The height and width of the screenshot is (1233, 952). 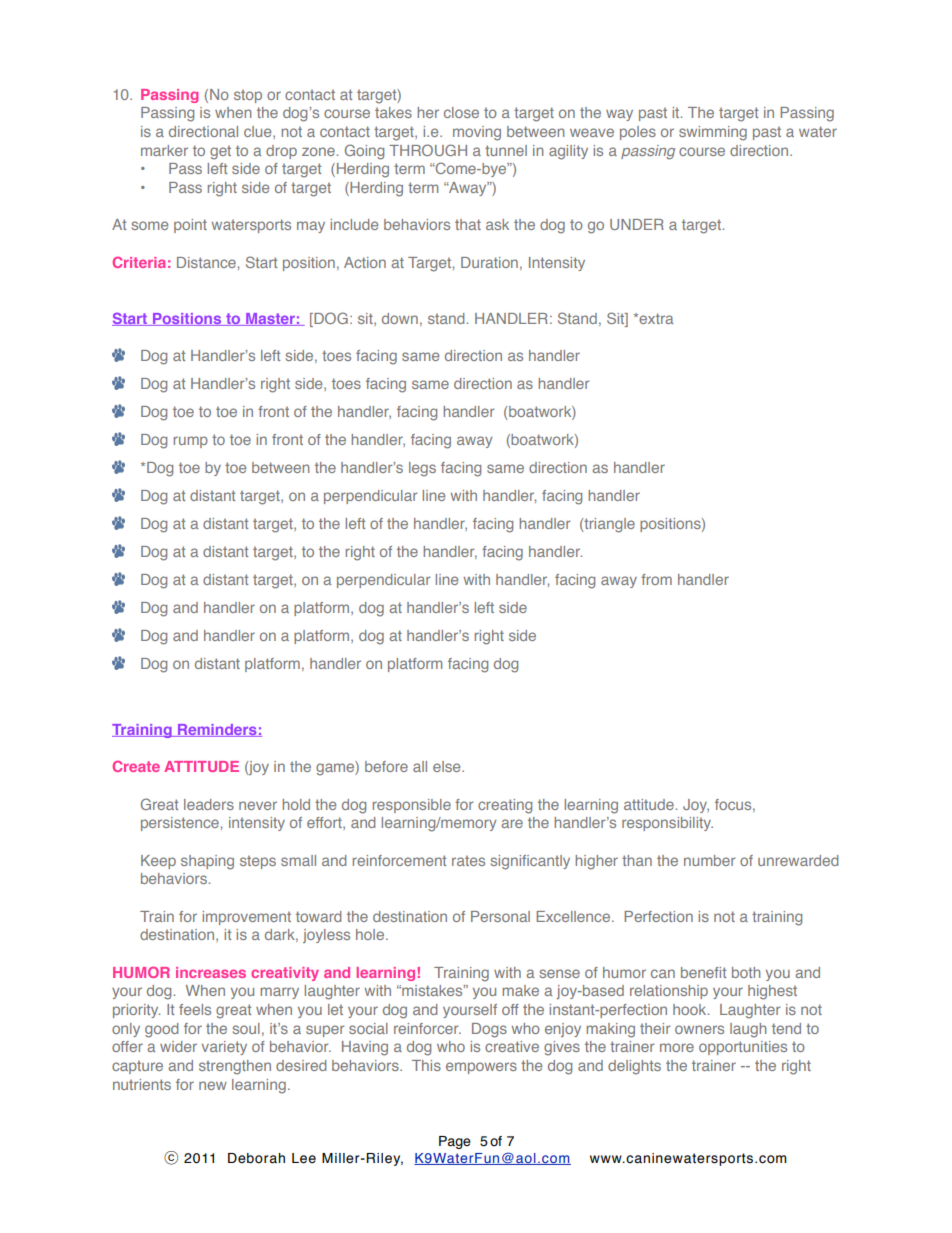 I want to click on rump, so click(x=191, y=442).
